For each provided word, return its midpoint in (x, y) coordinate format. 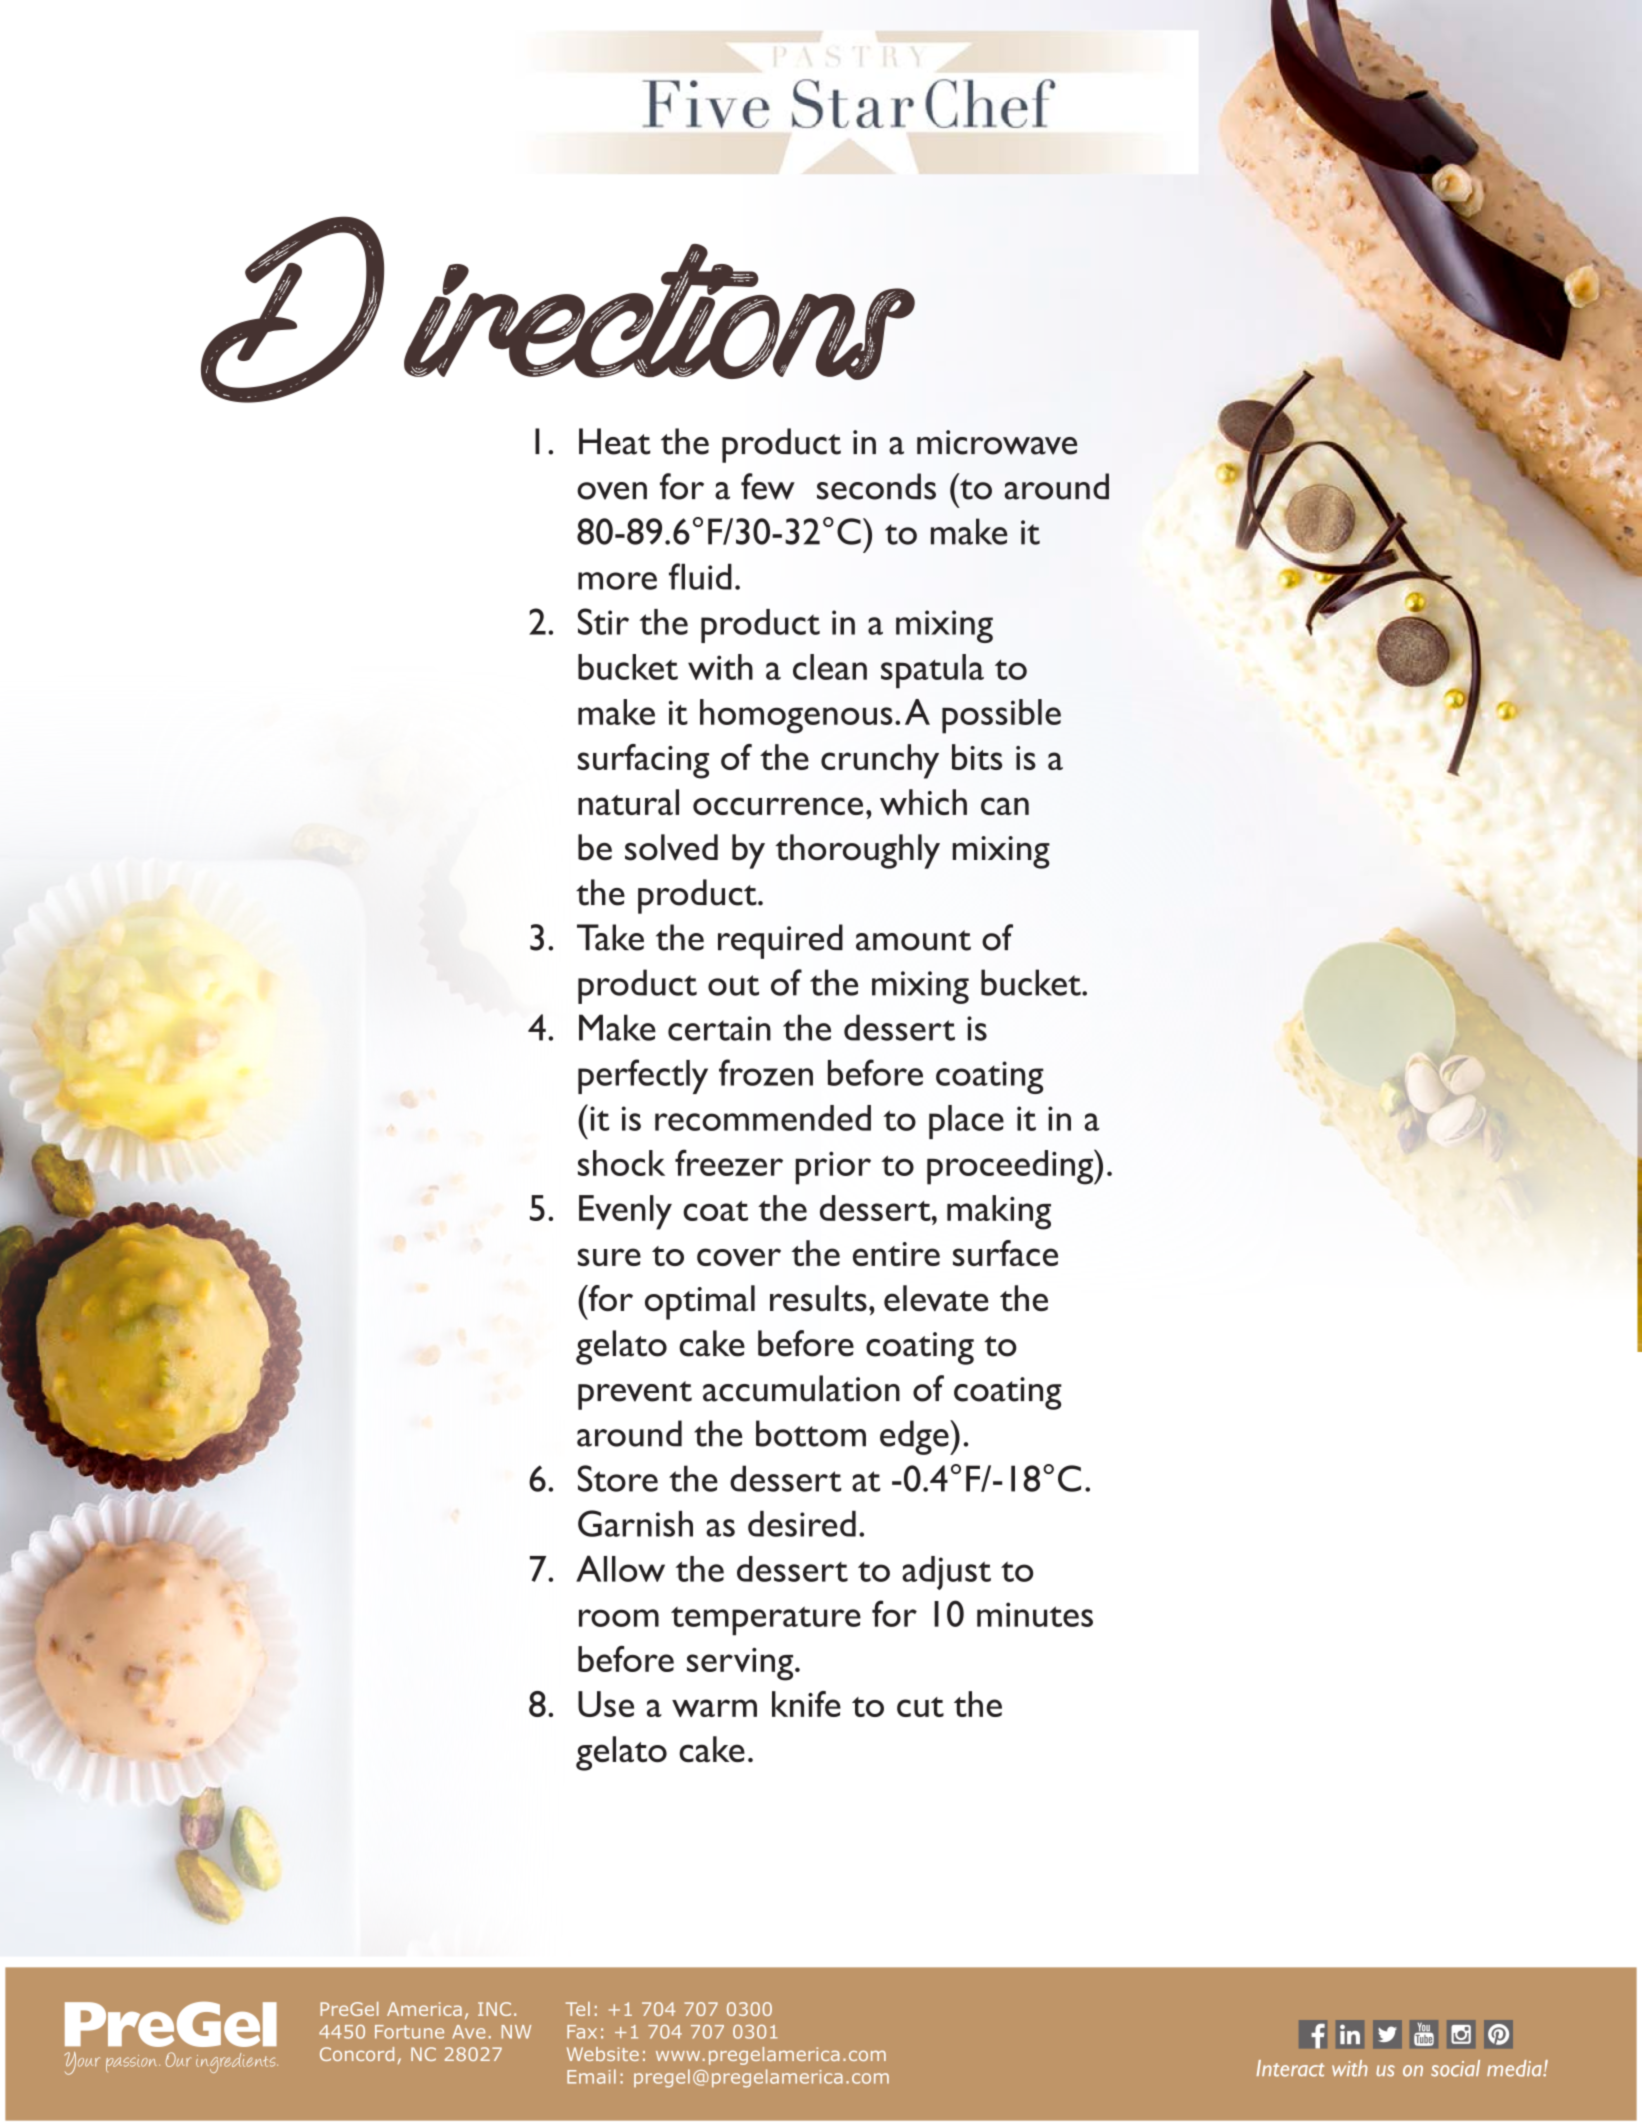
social (1455, 2068)
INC (494, 2009)
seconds (876, 486)
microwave (997, 442)
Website (603, 2054)
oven (612, 491)
